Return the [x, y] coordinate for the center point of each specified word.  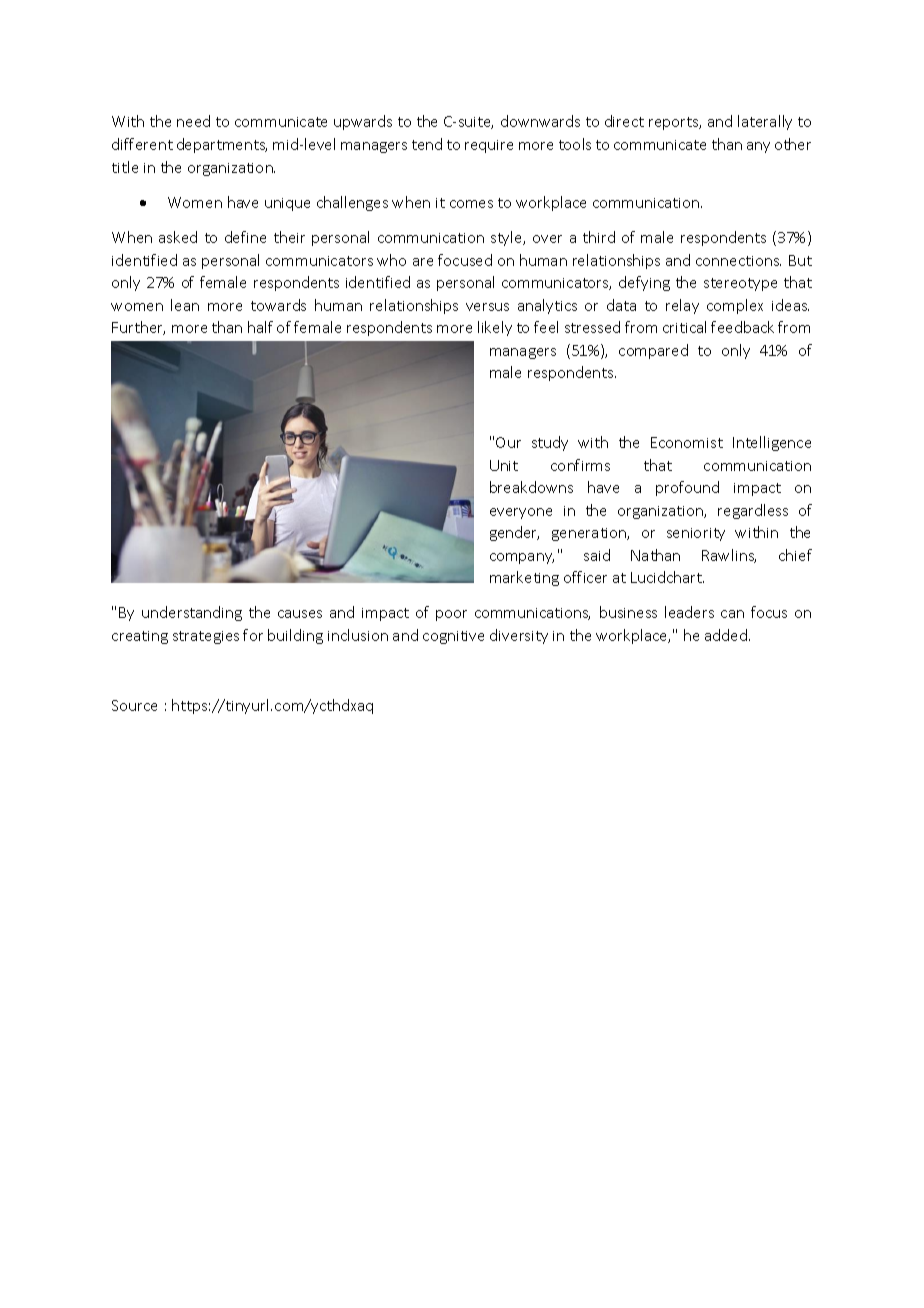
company [522, 558]
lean [185, 305]
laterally [765, 122]
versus [487, 307]
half [260, 327]
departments [222, 145]
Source [134, 705]
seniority [696, 534]
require [489, 146]
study [550, 443]
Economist [687, 442]
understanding [192, 613]
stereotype [740, 284]
